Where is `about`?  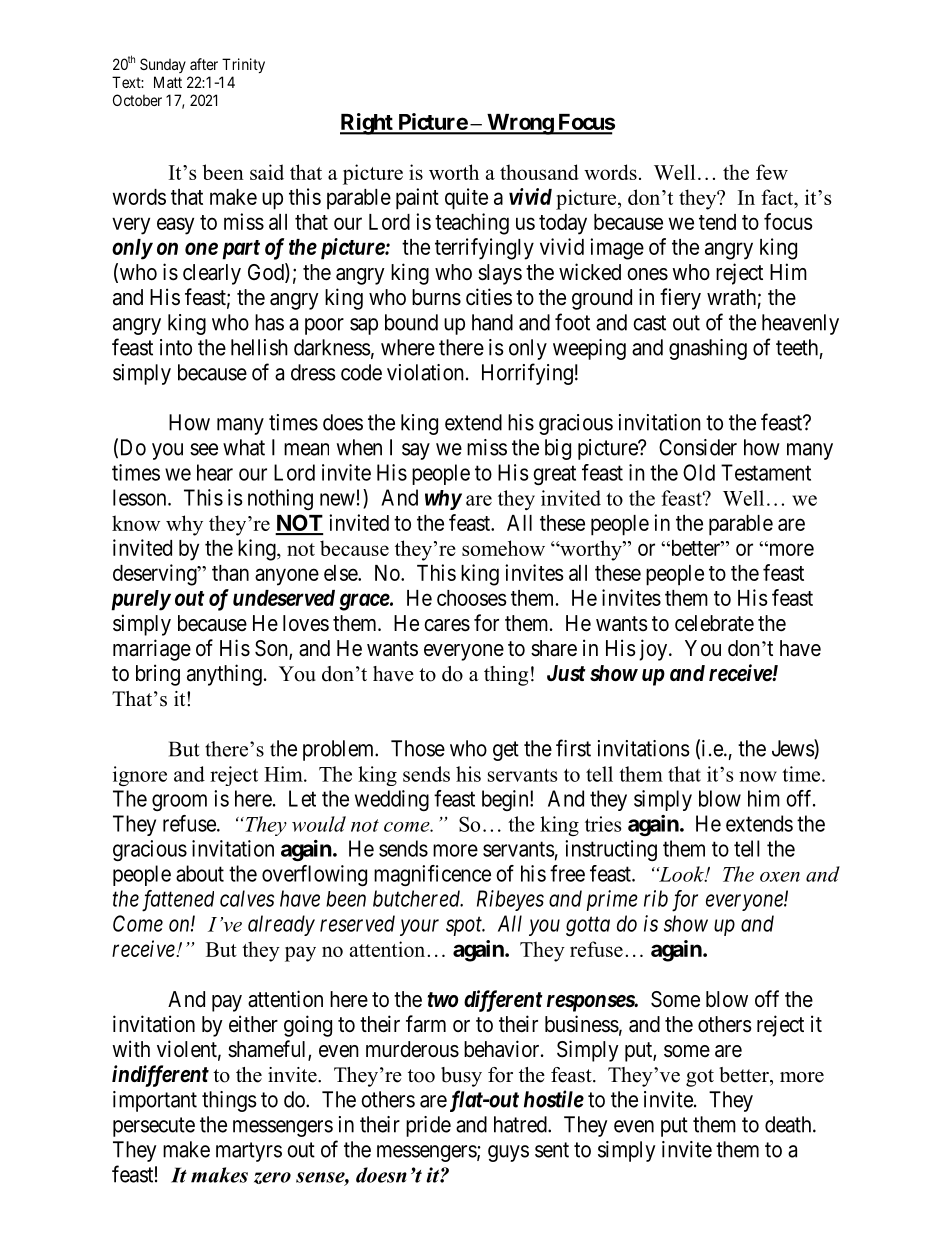
about is located at coordinates (200, 873).
